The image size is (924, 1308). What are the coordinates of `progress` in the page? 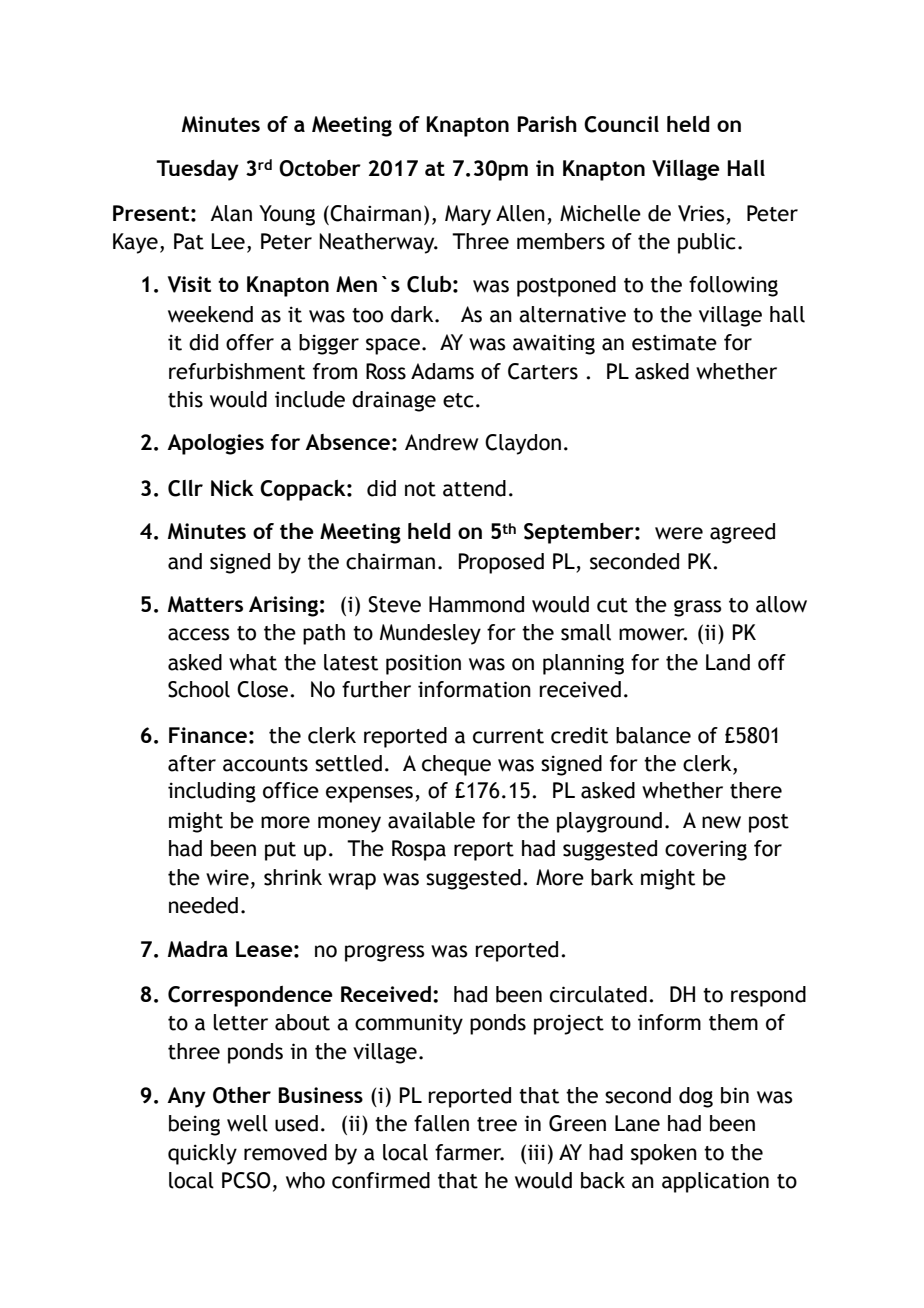 It's located at (384, 953).
